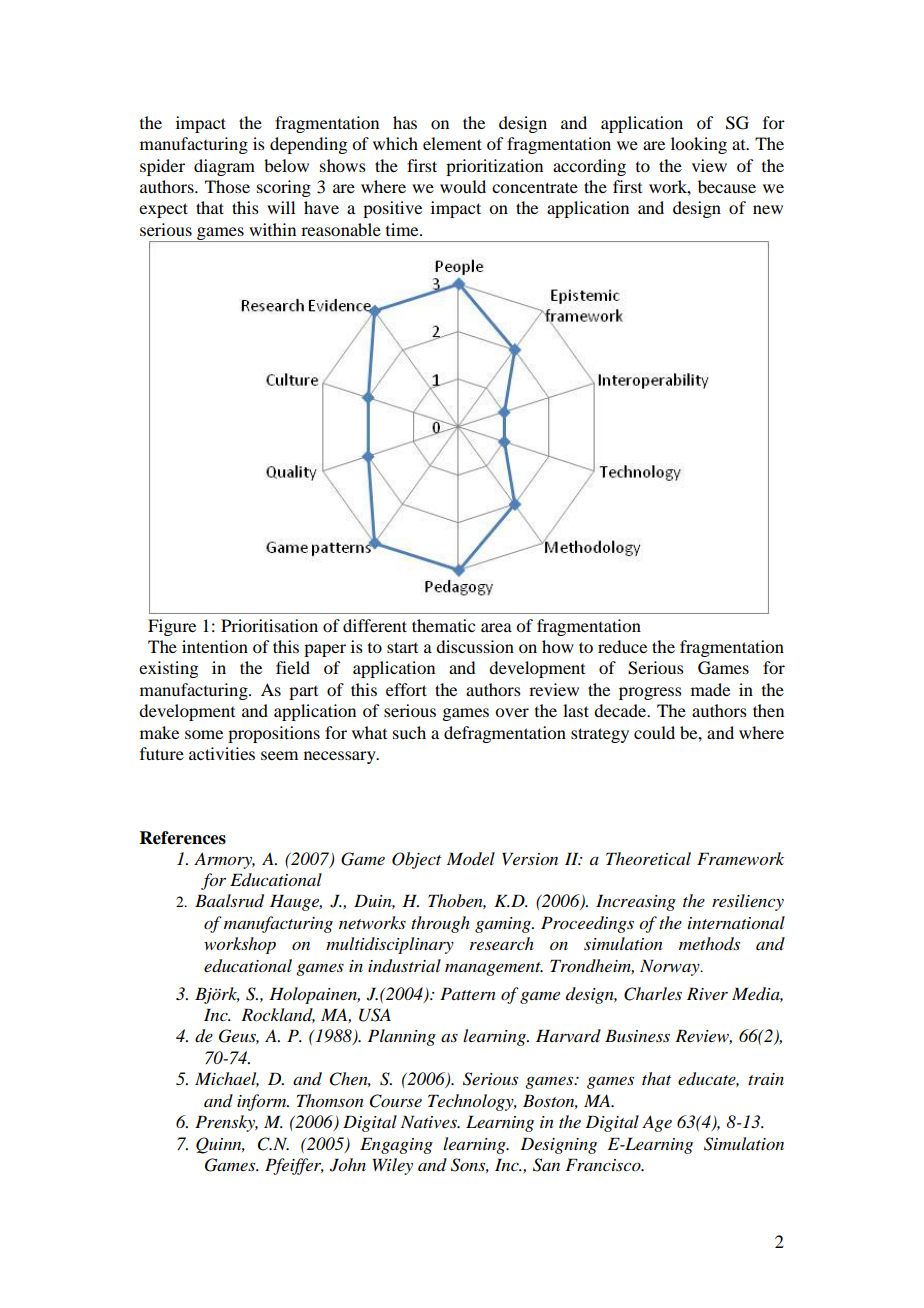 The image size is (924, 1308). Describe the element at coordinates (766, 1079) in the page. I see `train` at that location.
